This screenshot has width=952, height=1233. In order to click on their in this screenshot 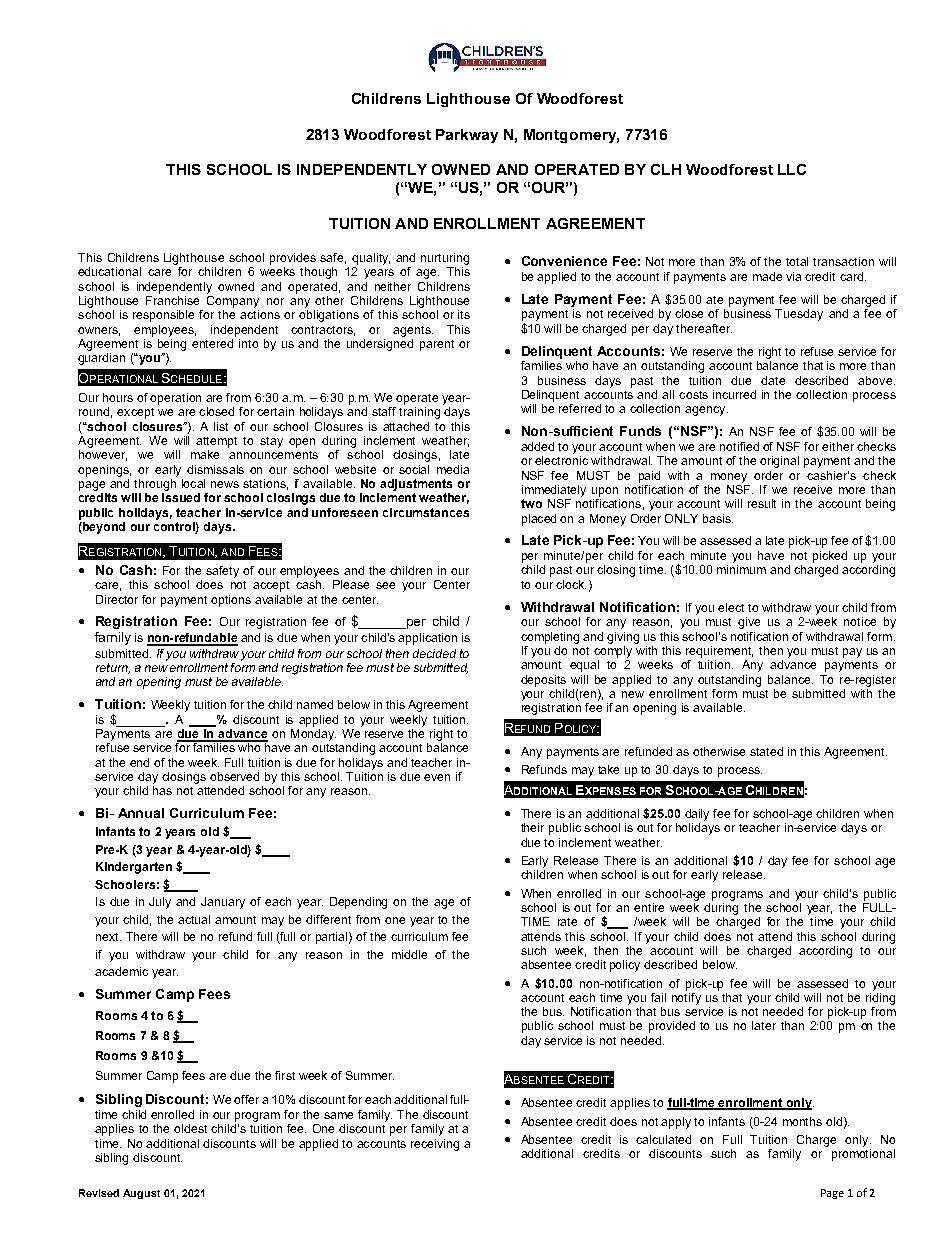, I will do `click(532, 827)`.
